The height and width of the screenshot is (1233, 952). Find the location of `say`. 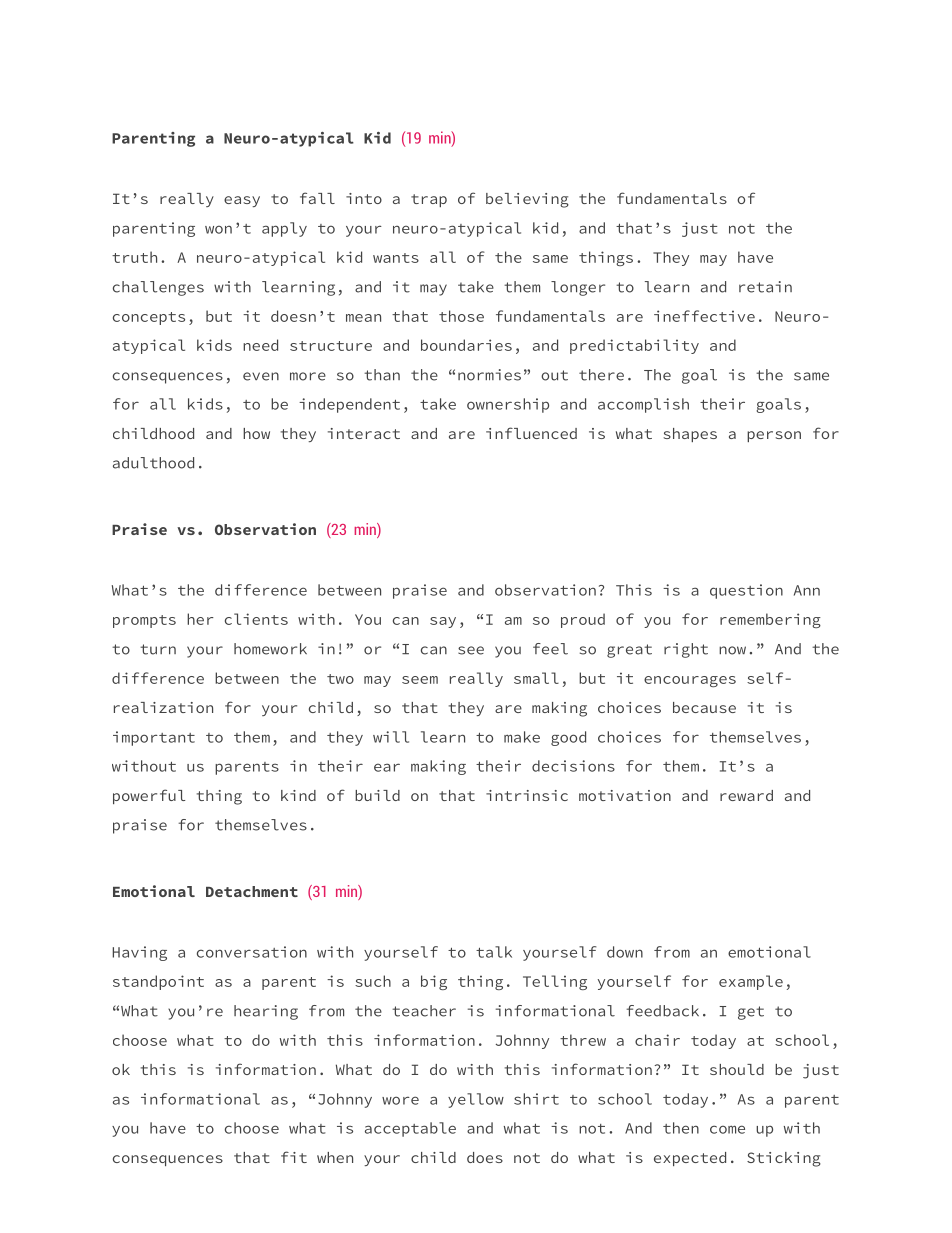

say is located at coordinates (443, 622).
